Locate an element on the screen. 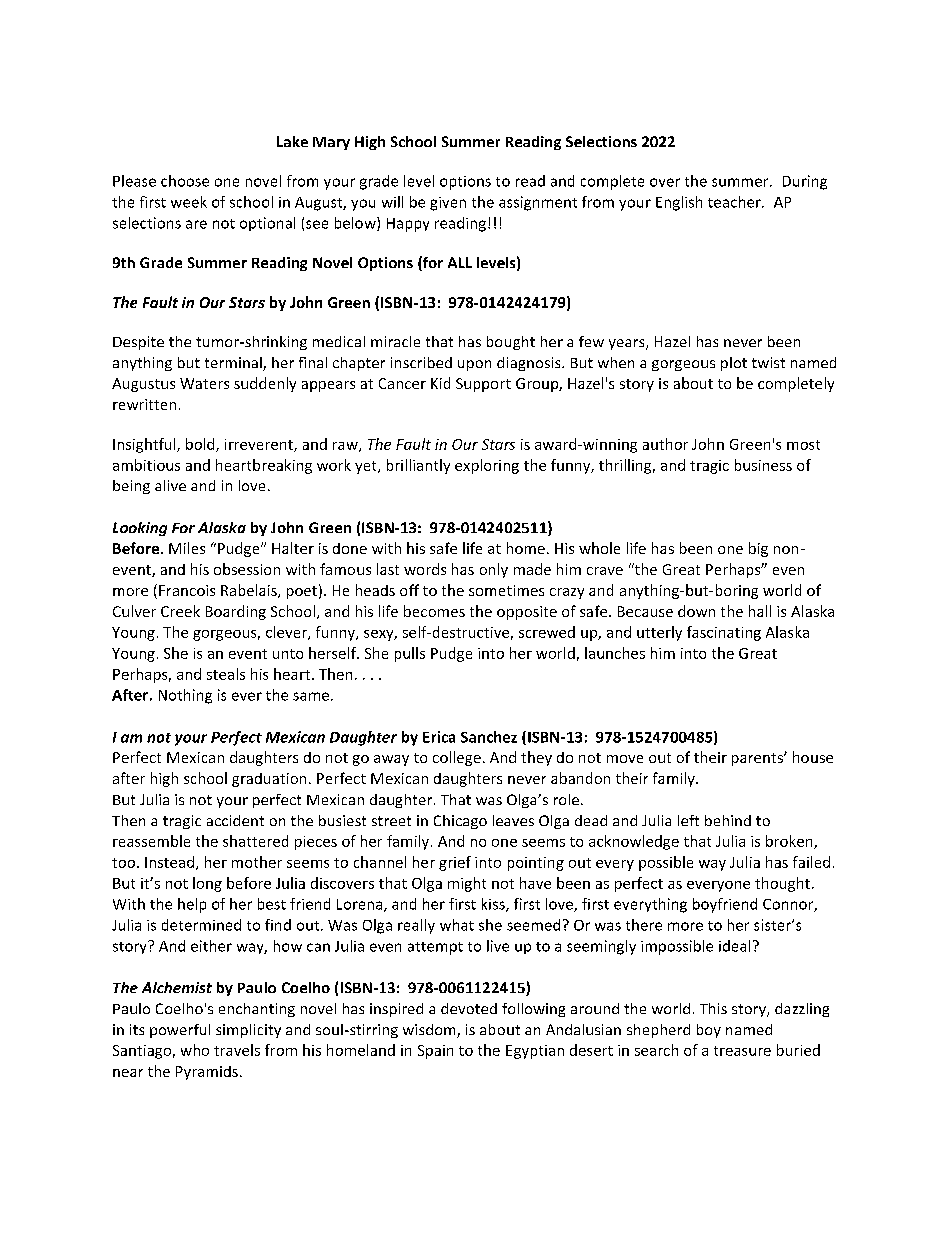 The height and width of the screenshot is (1233, 952). given is located at coordinates (448, 204).
